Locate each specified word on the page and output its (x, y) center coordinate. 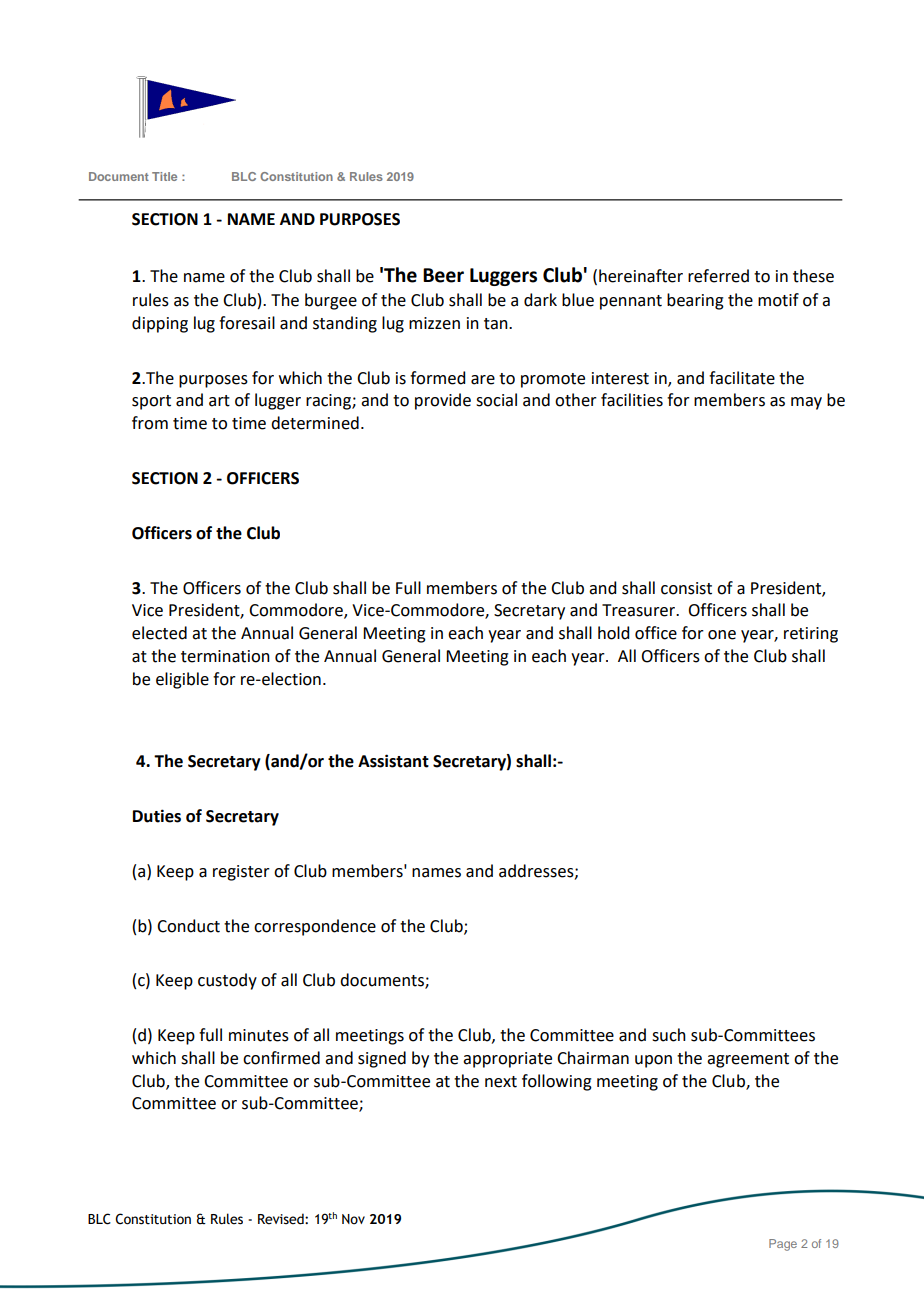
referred (718, 276)
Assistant (393, 761)
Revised (282, 1219)
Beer (443, 275)
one (722, 635)
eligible (182, 680)
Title (164, 176)
